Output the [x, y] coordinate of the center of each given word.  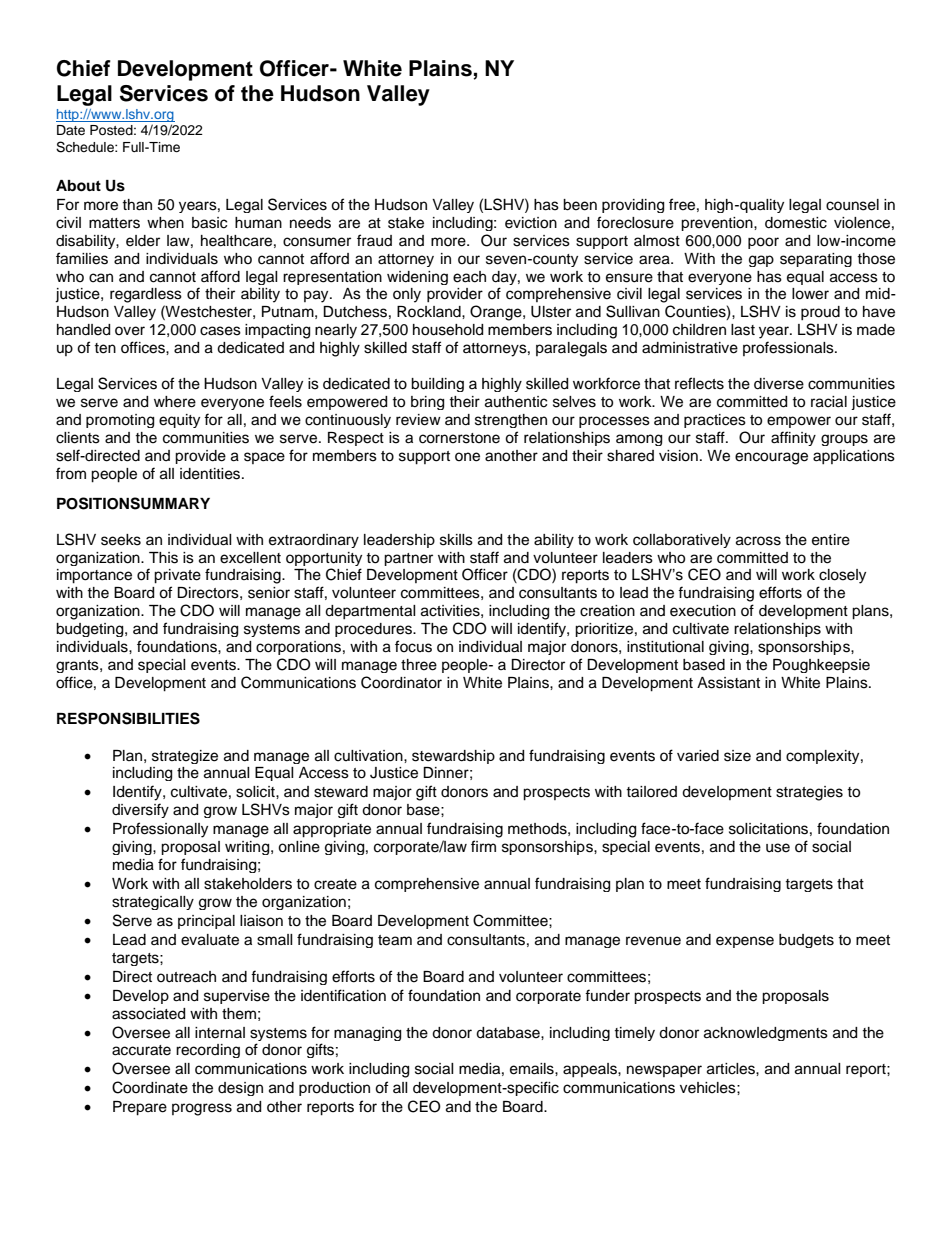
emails [533, 1069]
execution [703, 611]
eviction [531, 223]
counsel [852, 205]
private [177, 576]
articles [732, 1069]
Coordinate [150, 1087]
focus [413, 646]
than [137, 205]
